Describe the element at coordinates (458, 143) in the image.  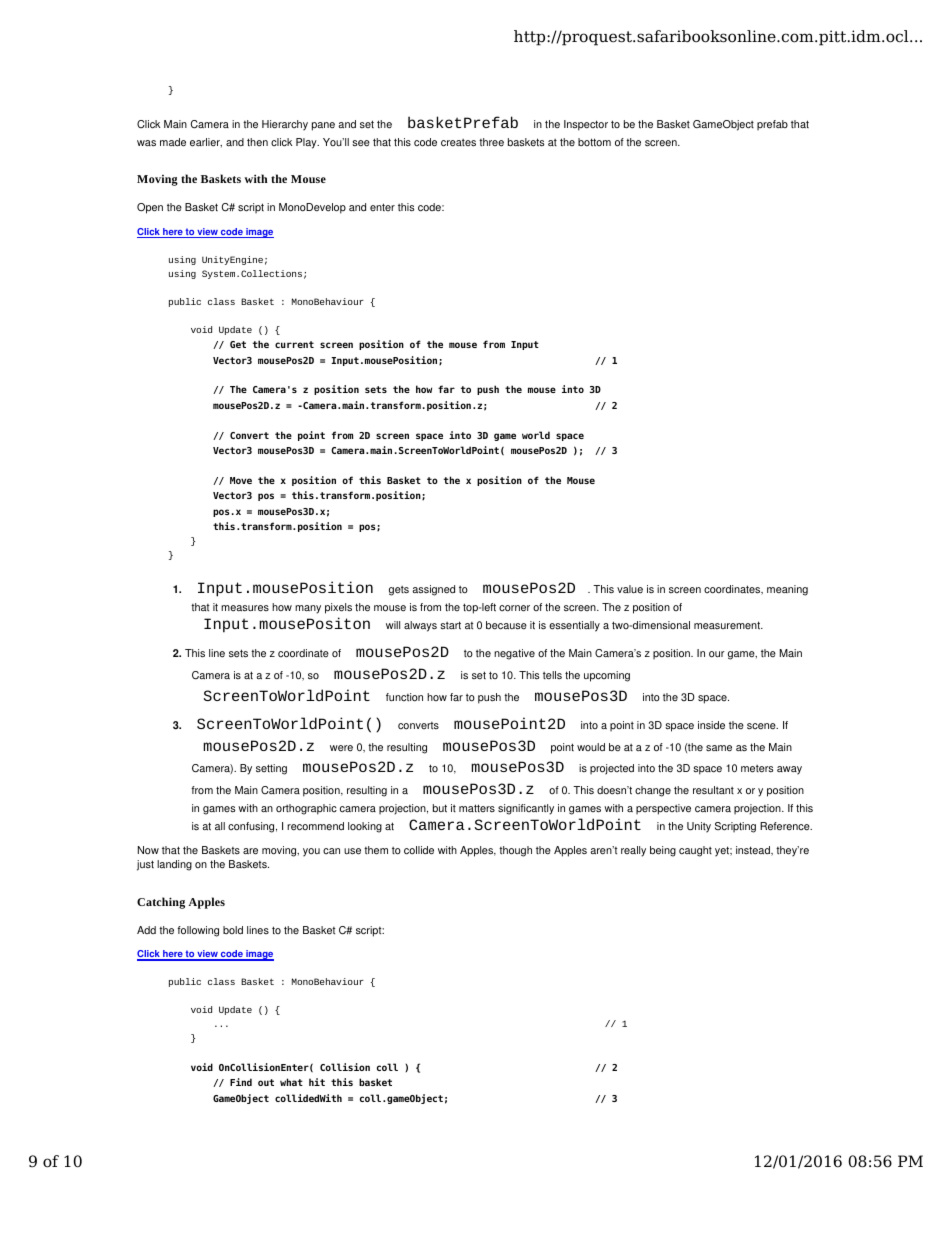
I see `creates` at that location.
